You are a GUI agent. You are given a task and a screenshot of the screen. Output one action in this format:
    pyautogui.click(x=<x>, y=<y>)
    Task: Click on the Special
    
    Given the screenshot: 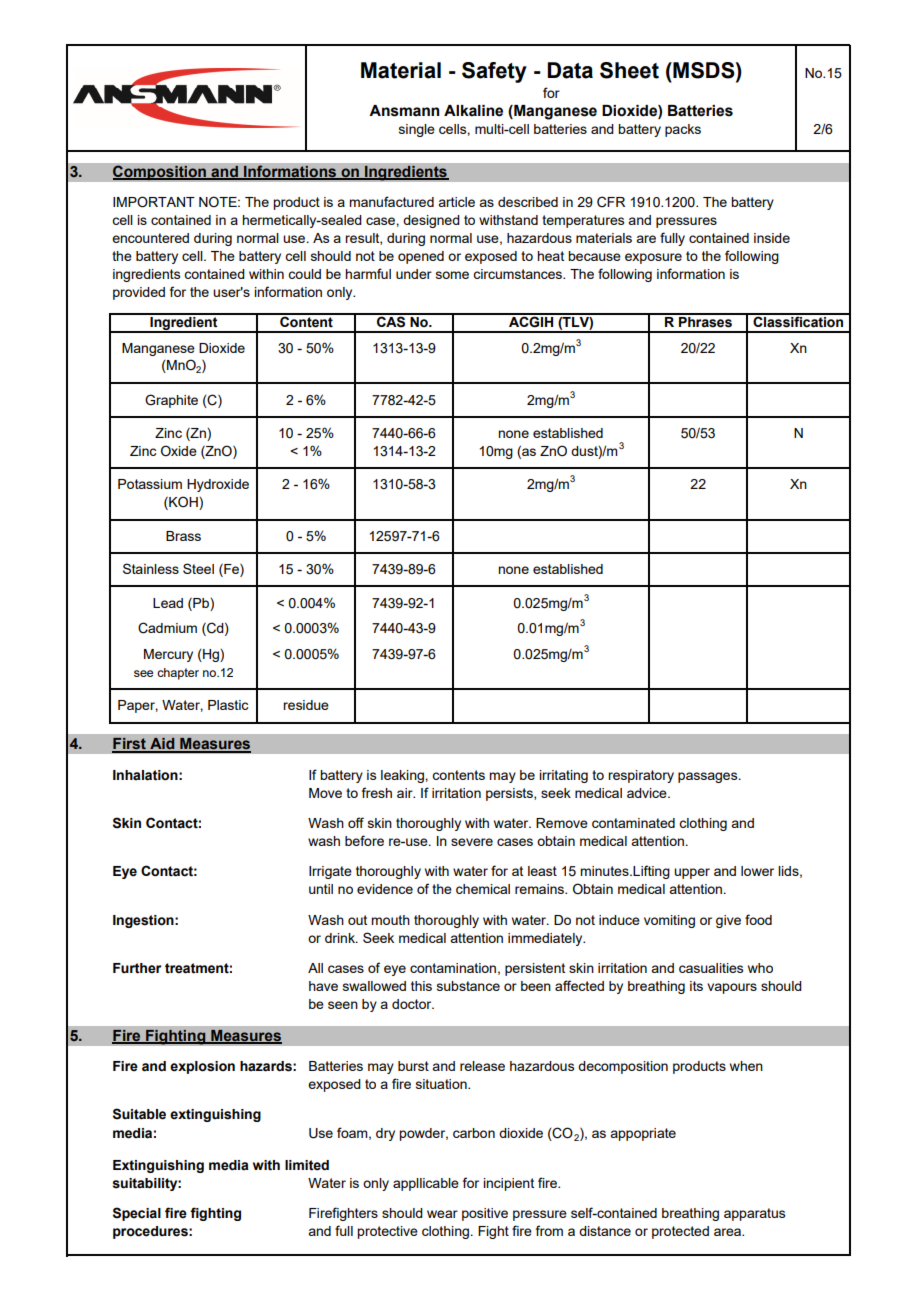 What is the action you would take?
    pyautogui.click(x=137, y=1214)
